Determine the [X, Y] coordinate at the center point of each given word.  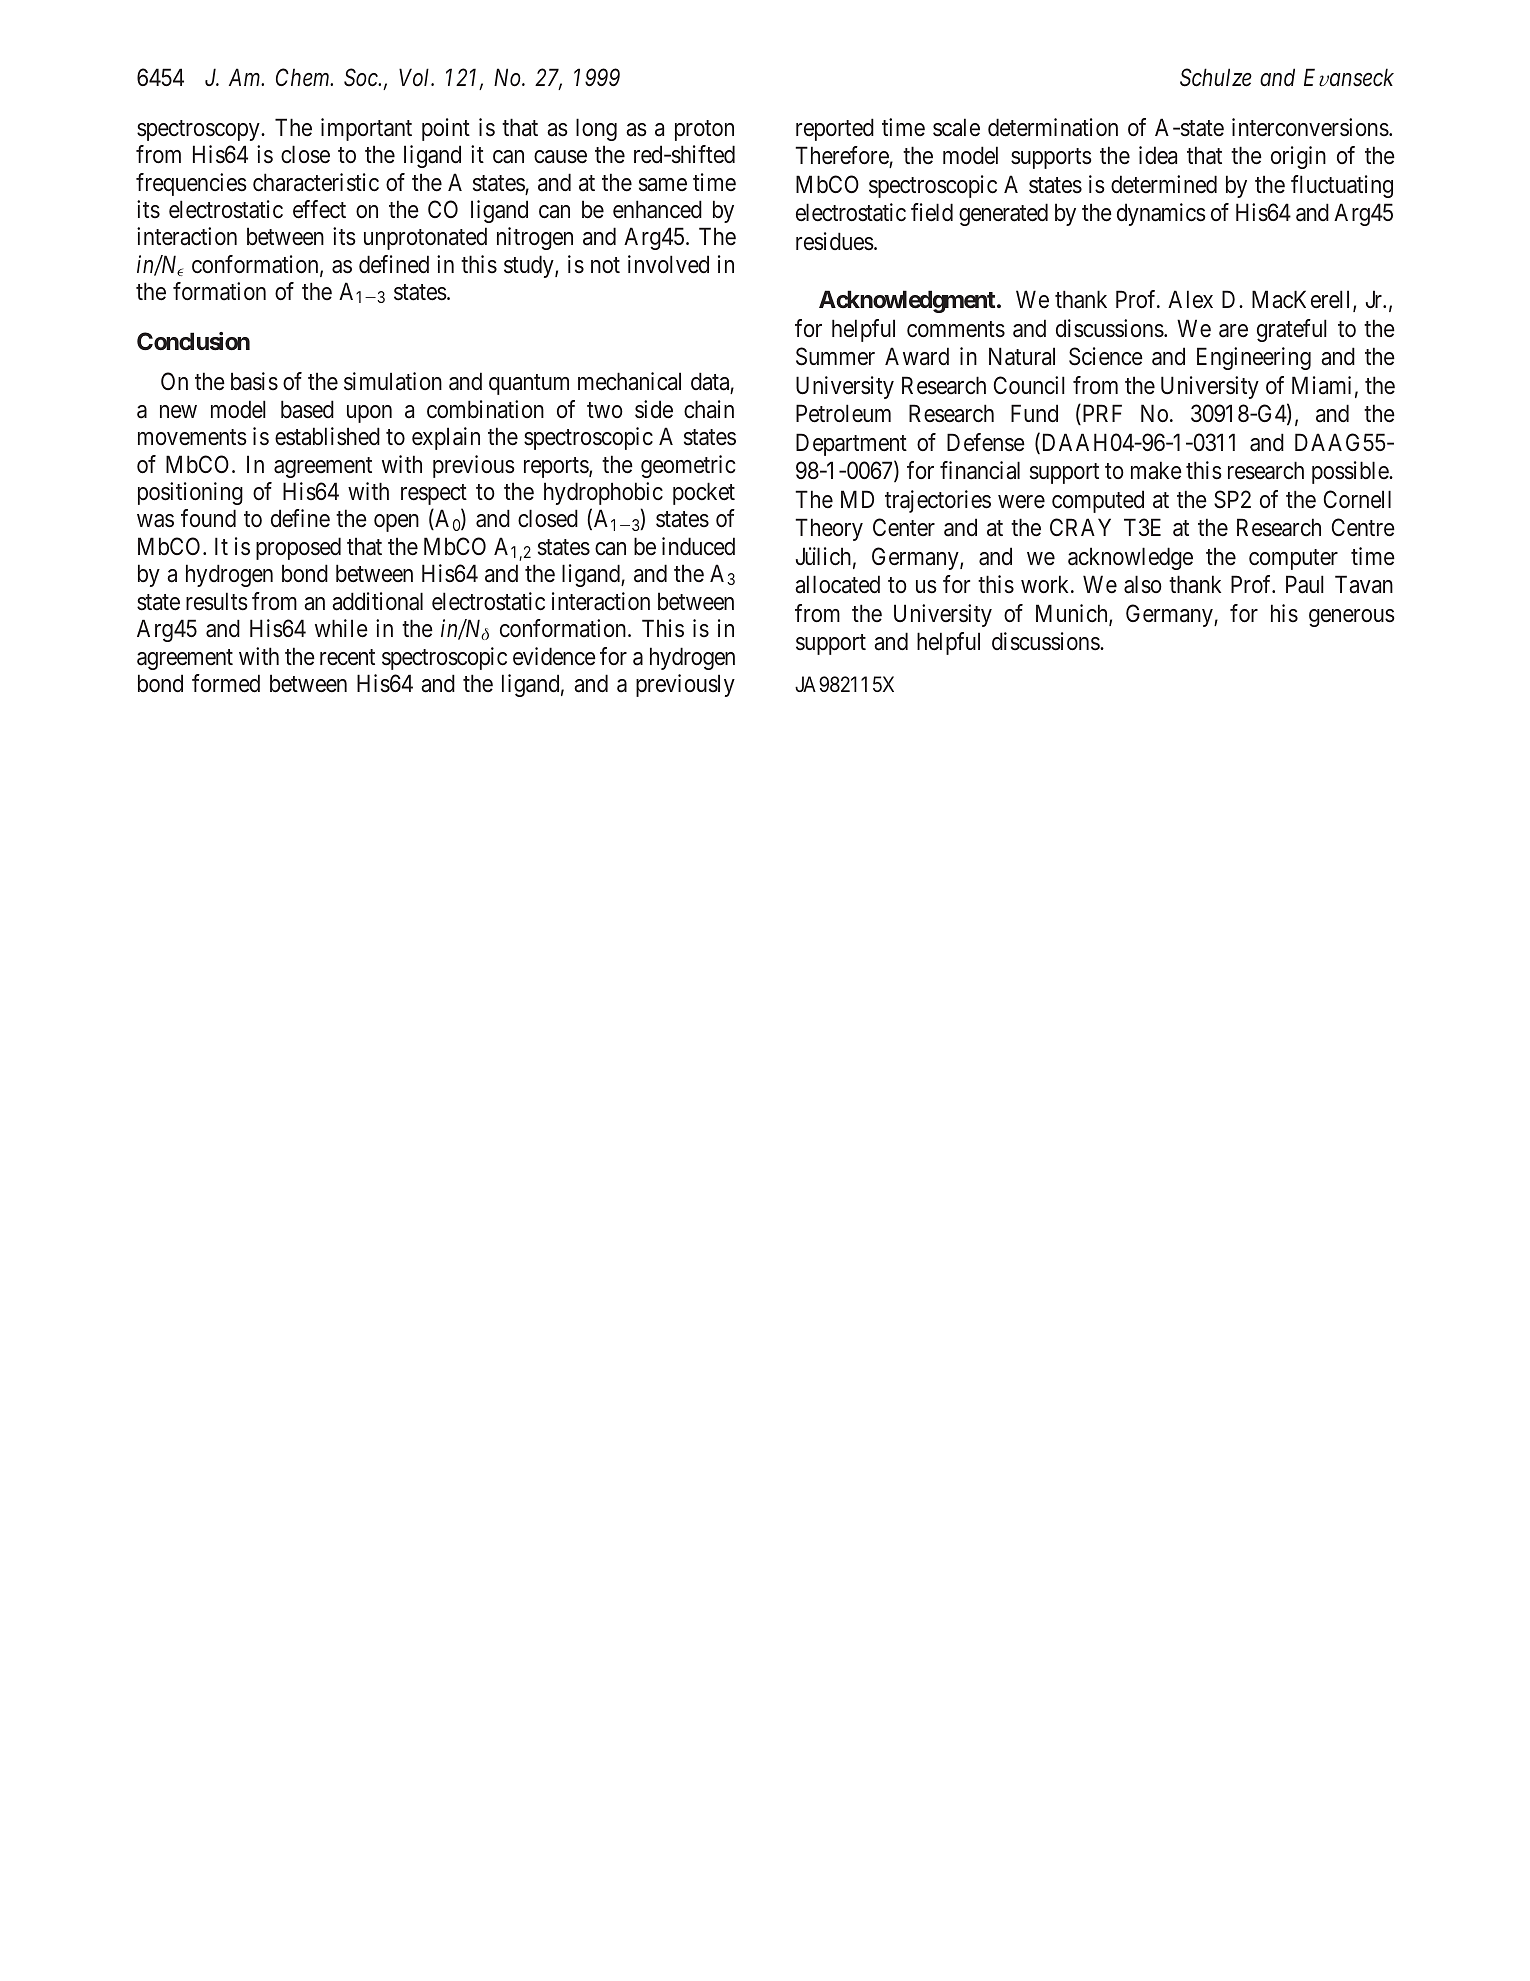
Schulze [1216, 77]
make [1156, 470]
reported [835, 129]
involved [668, 264]
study [530, 266]
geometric [688, 466]
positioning [190, 493]
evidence [554, 656]
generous [1352, 618]
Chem [304, 77]
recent [347, 657]
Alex [1190, 299]
